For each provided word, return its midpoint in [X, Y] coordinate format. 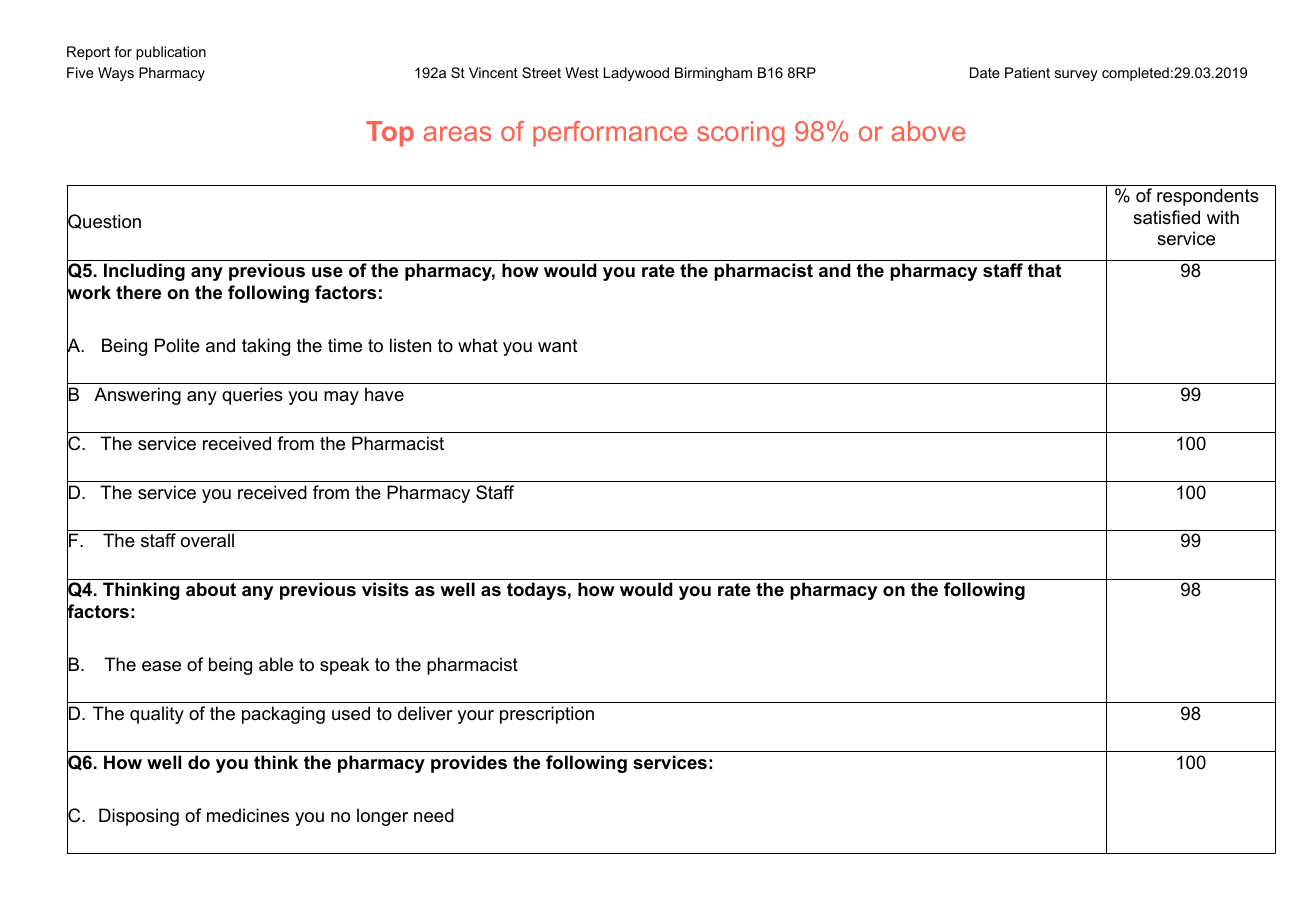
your [475, 717]
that [1044, 270]
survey [1076, 75]
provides [469, 764]
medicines [248, 815]
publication [171, 53]
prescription [547, 715]
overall [207, 540]
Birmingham [713, 74]
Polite [177, 345]
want [558, 346]
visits [385, 589]
